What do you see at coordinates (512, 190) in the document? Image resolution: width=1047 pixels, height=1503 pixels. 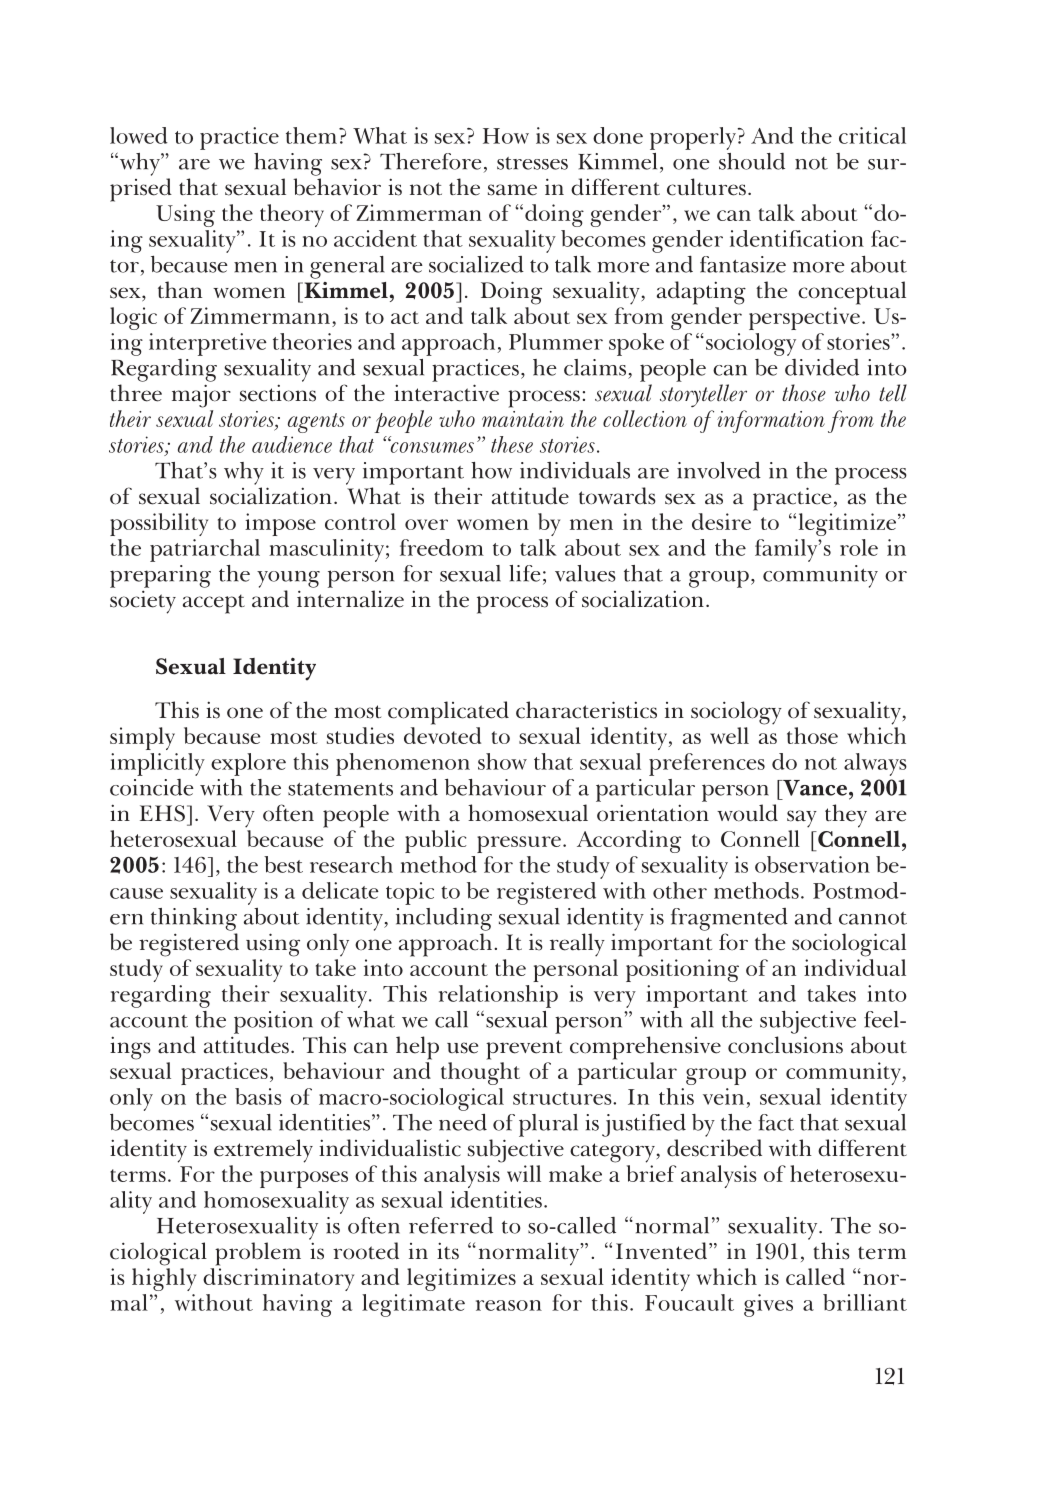 I see `same` at bounding box center [512, 190].
